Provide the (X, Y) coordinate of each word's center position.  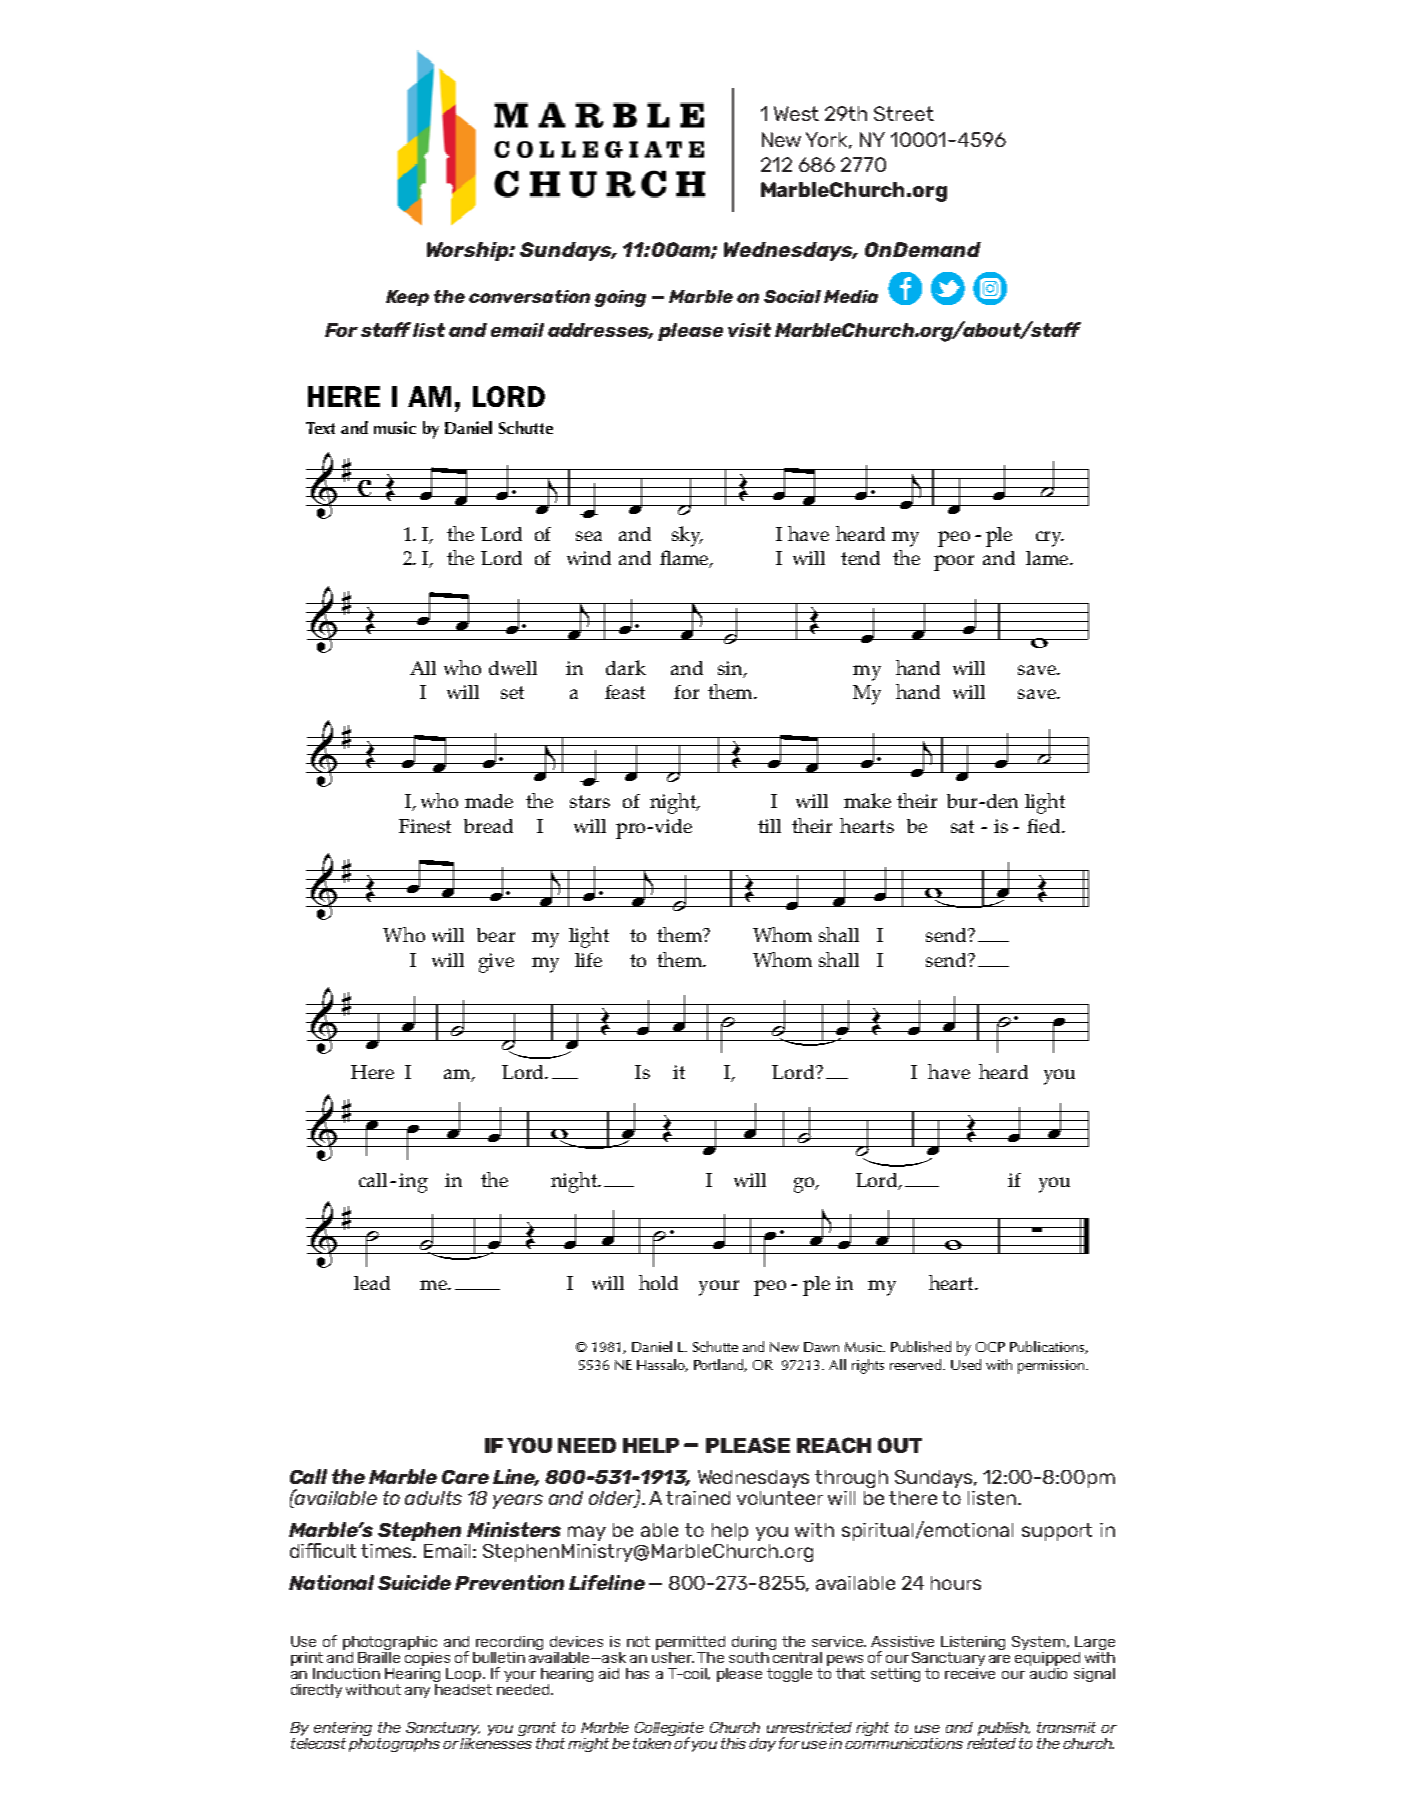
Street (904, 113)
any (417, 1692)
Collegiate (669, 1730)
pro (632, 831)
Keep (407, 298)
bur (963, 801)
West (796, 113)
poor (954, 563)
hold (658, 1282)
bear (496, 935)
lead (372, 1283)
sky (687, 536)
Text (320, 428)
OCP (990, 1347)
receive (970, 1672)
